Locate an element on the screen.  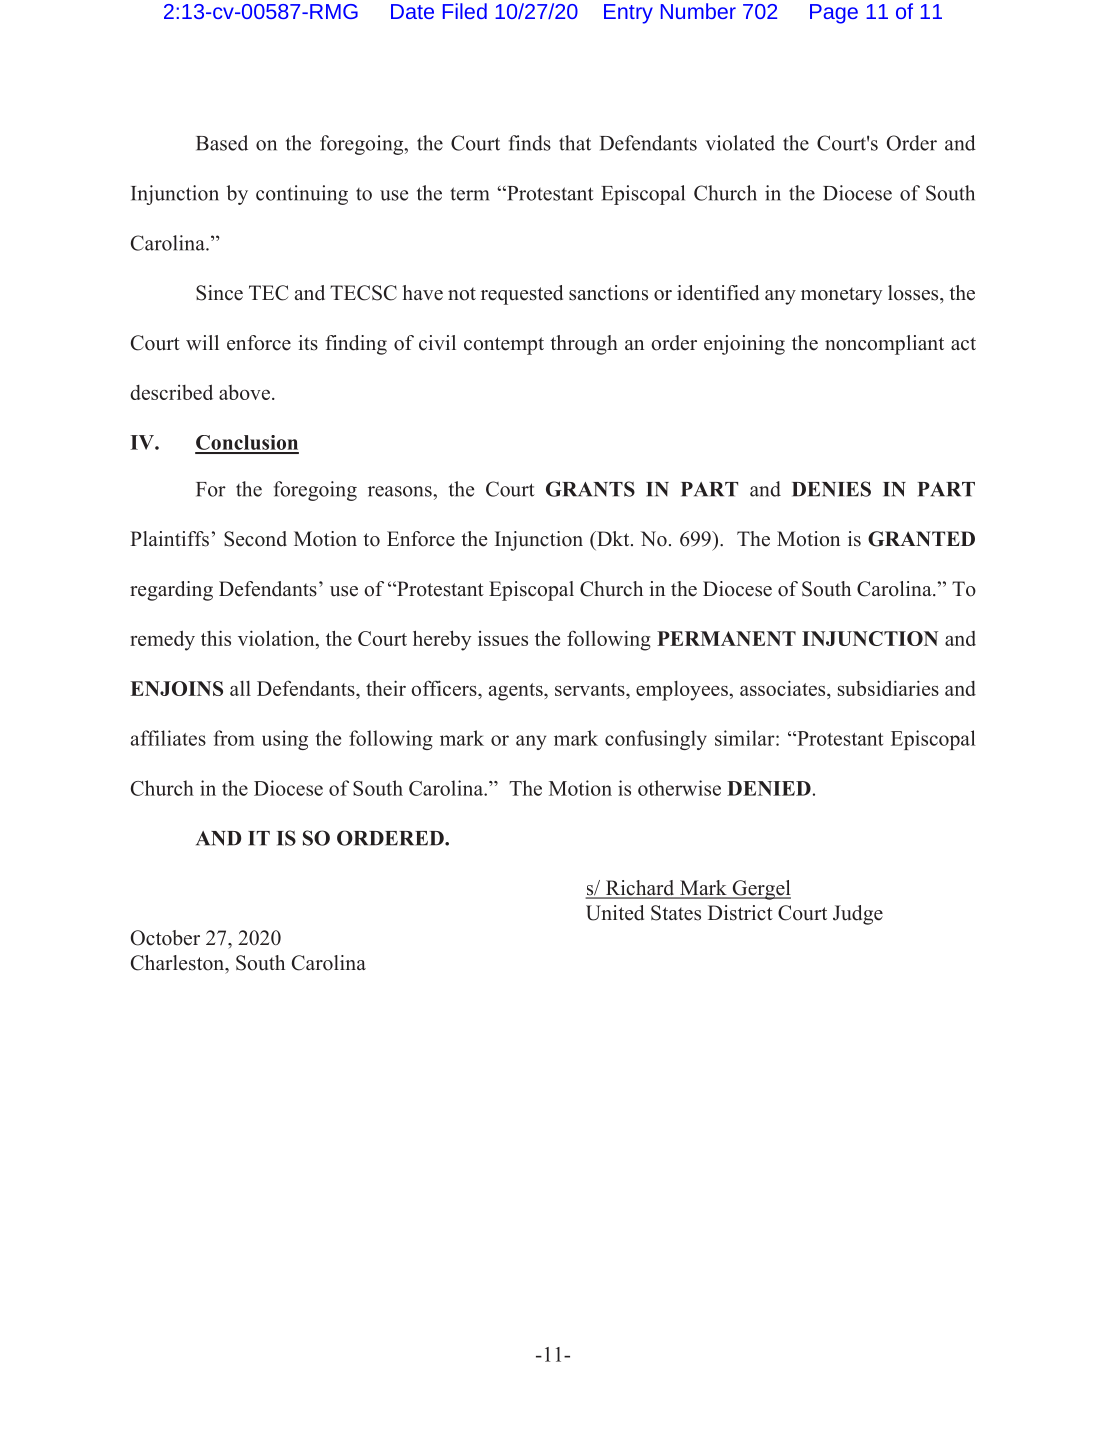
issues is located at coordinates (503, 638).
